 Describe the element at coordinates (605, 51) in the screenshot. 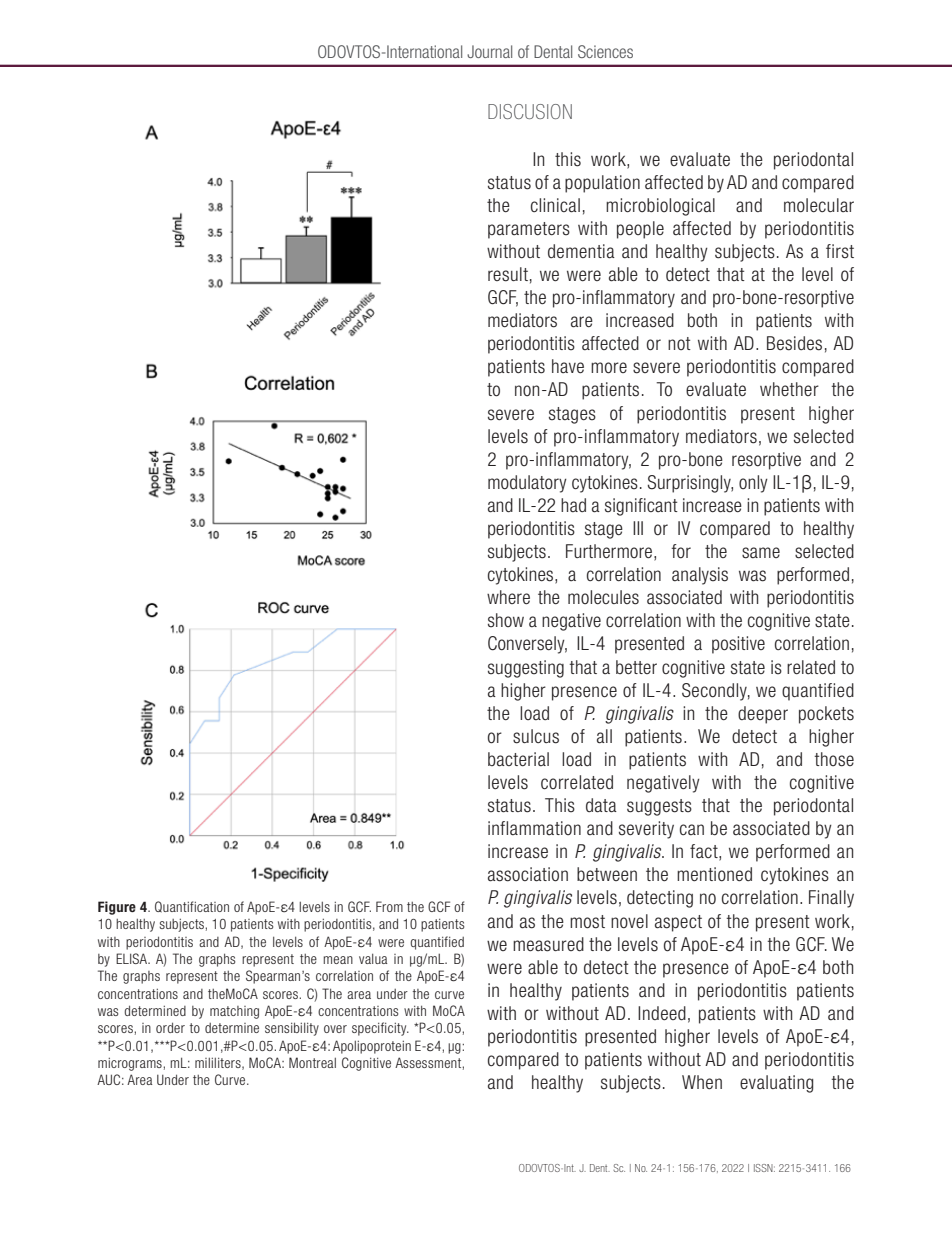

I see `Sciences` at that location.
